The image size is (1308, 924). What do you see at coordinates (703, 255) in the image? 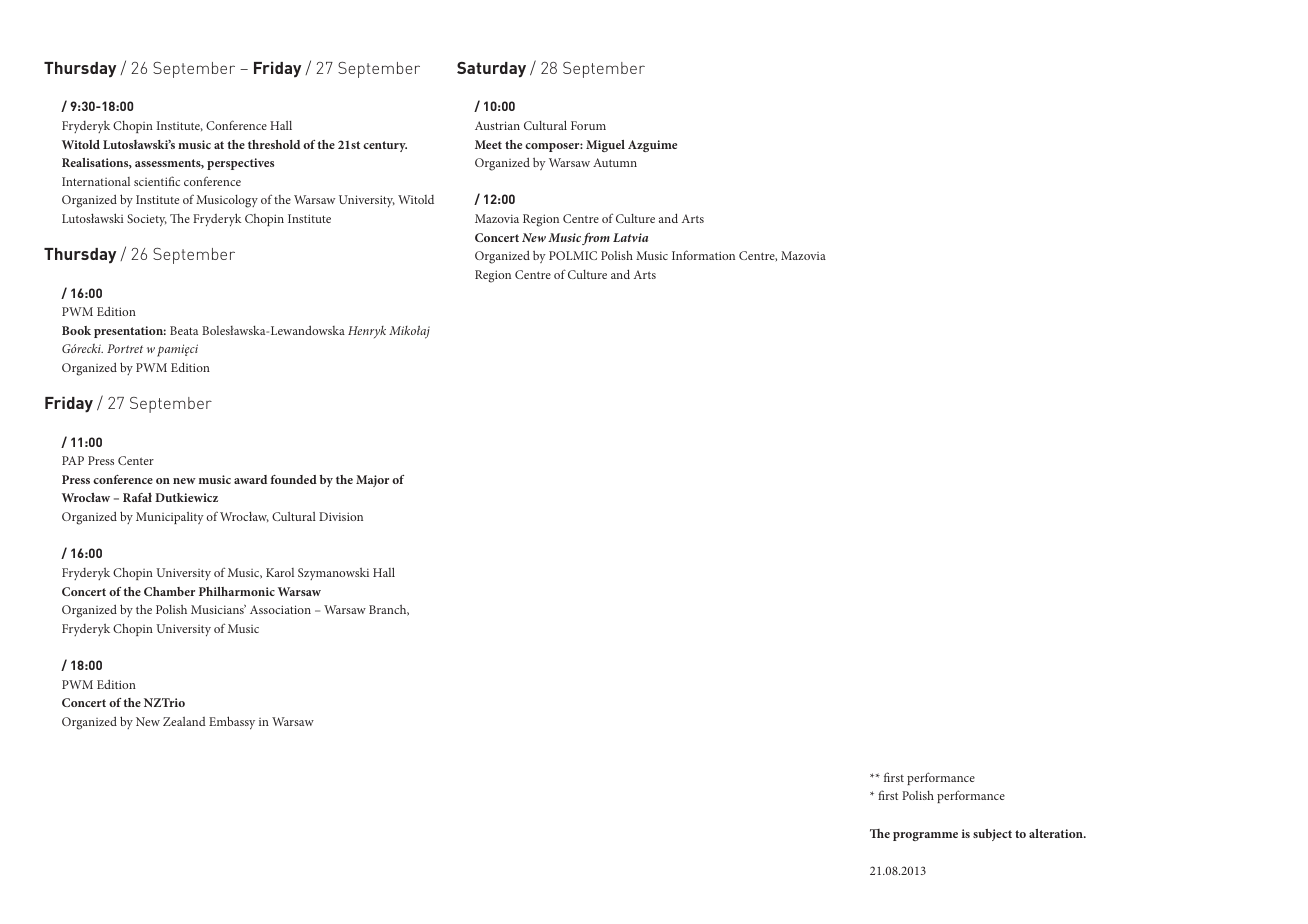
I see `Information` at bounding box center [703, 255].
